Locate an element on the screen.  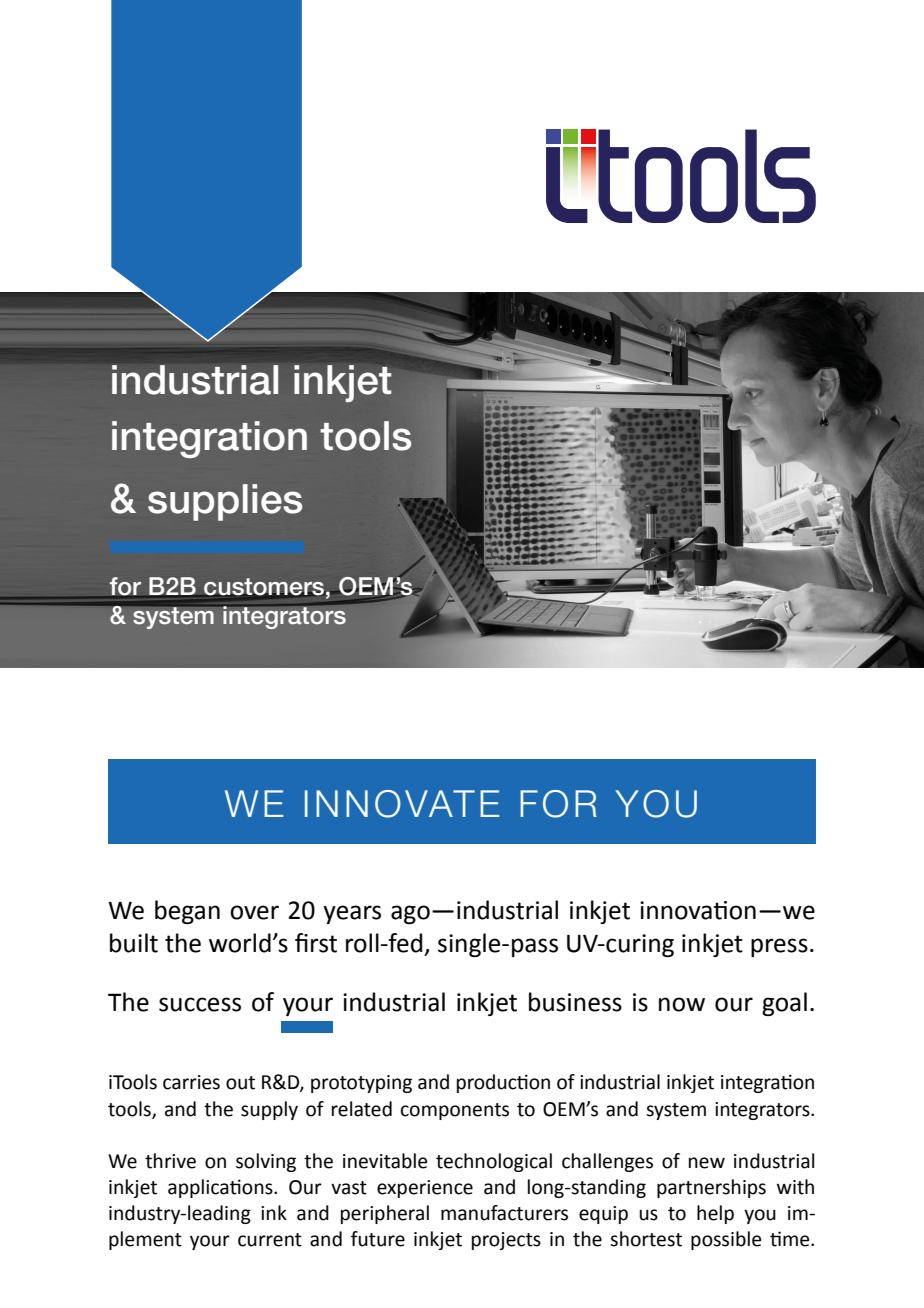
years is located at coordinates (352, 914).
